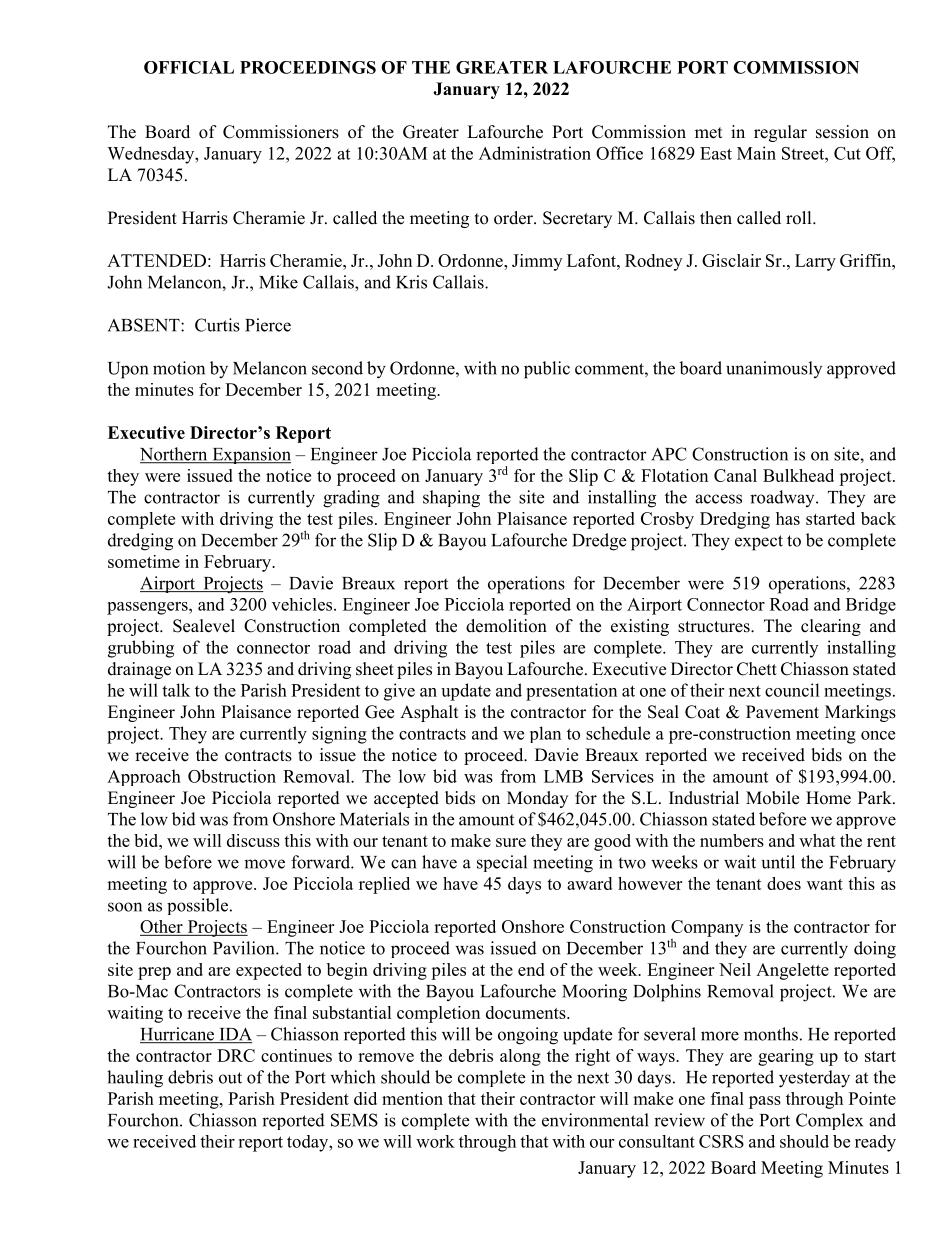 The image size is (952, 1233). What do you see at coordinates (798, 475) in the document?
I see `Bulkhead` at bounding box center [798, 475].
